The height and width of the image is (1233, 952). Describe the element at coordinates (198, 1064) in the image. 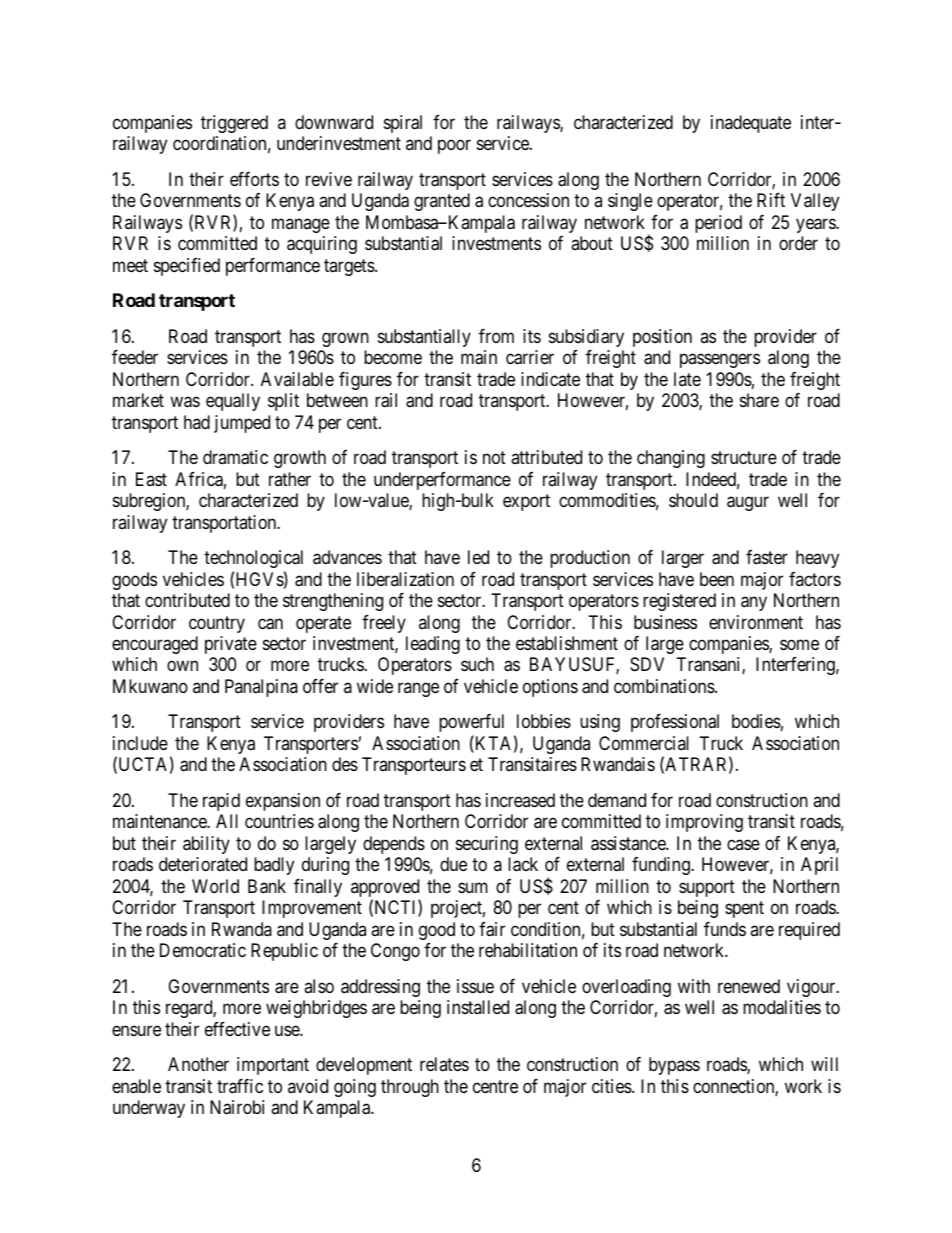

I see `Another` at that location.
